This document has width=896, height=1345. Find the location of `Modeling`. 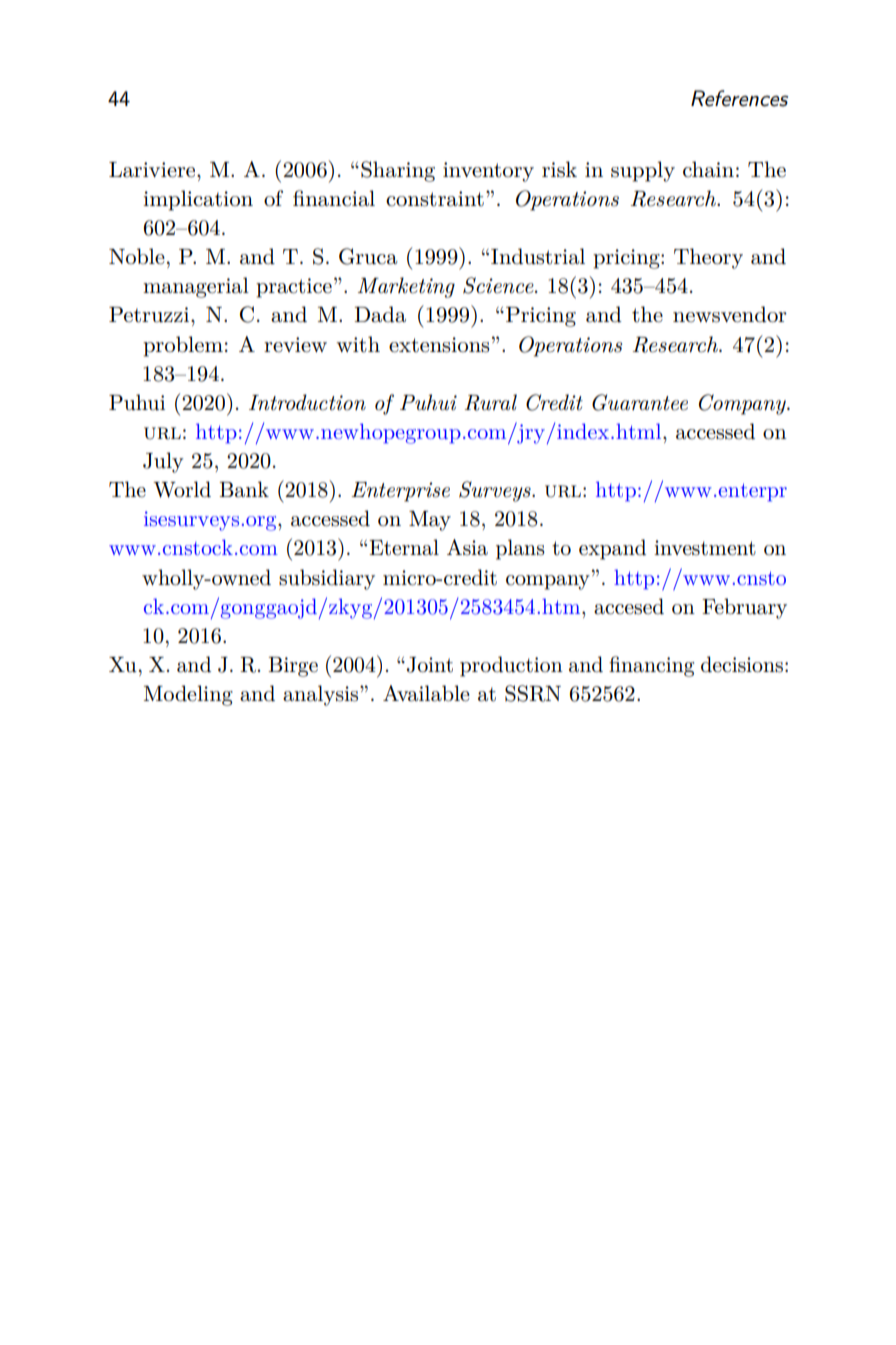

Modeling is located at coordinates (188, 695).
